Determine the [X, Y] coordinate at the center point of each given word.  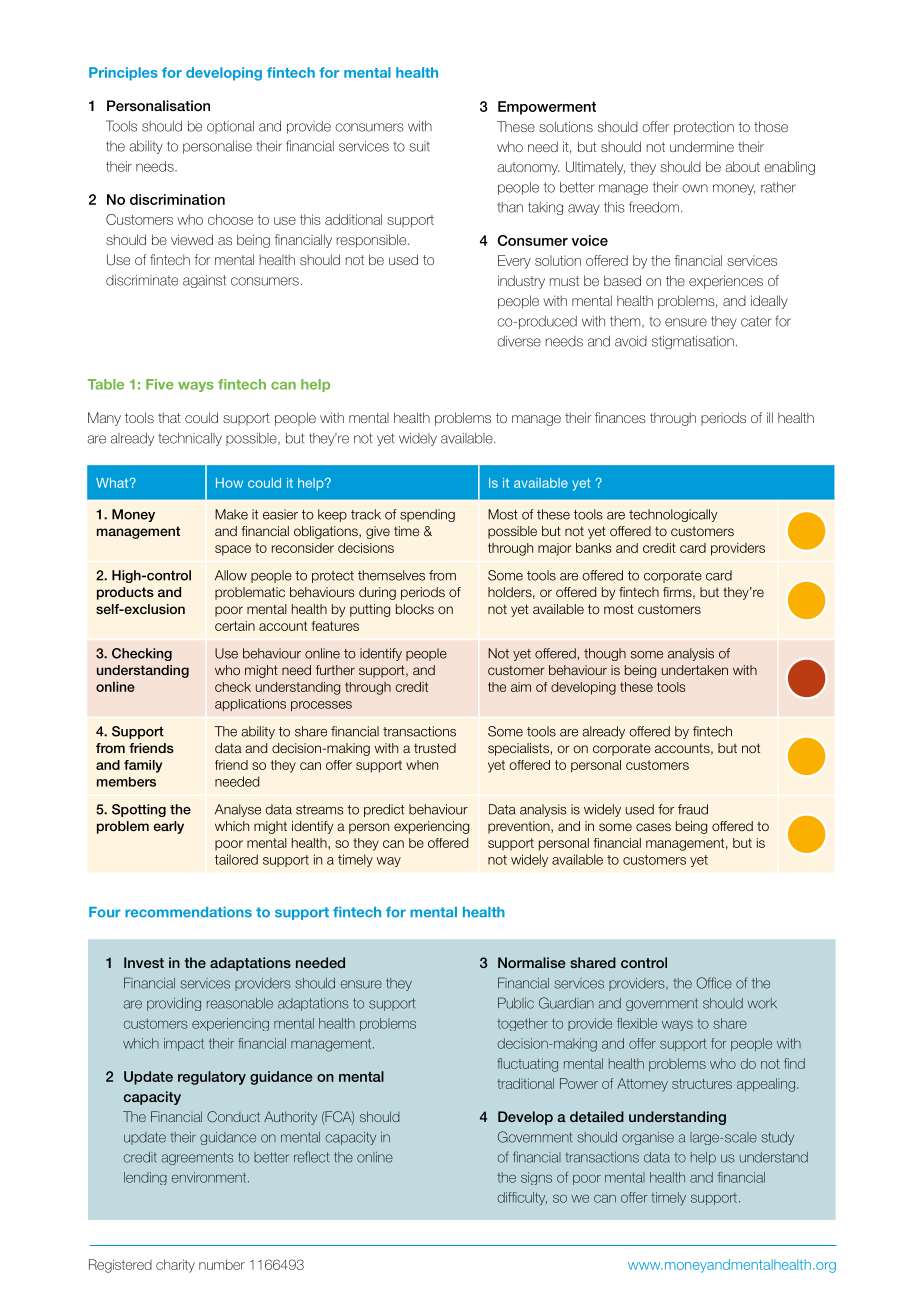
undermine [702, 146]
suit [419, 146]
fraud [693, 809]
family [143, 766]
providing [174, 1004]
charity [175, 1266]
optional [230, 127]
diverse [519, 341]
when [422, 765]
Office [714, 983]
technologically [673, 515]
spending [427, 515]
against [204, 281]
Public [516, 1003]
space [233, 550]
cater [756, 321]
